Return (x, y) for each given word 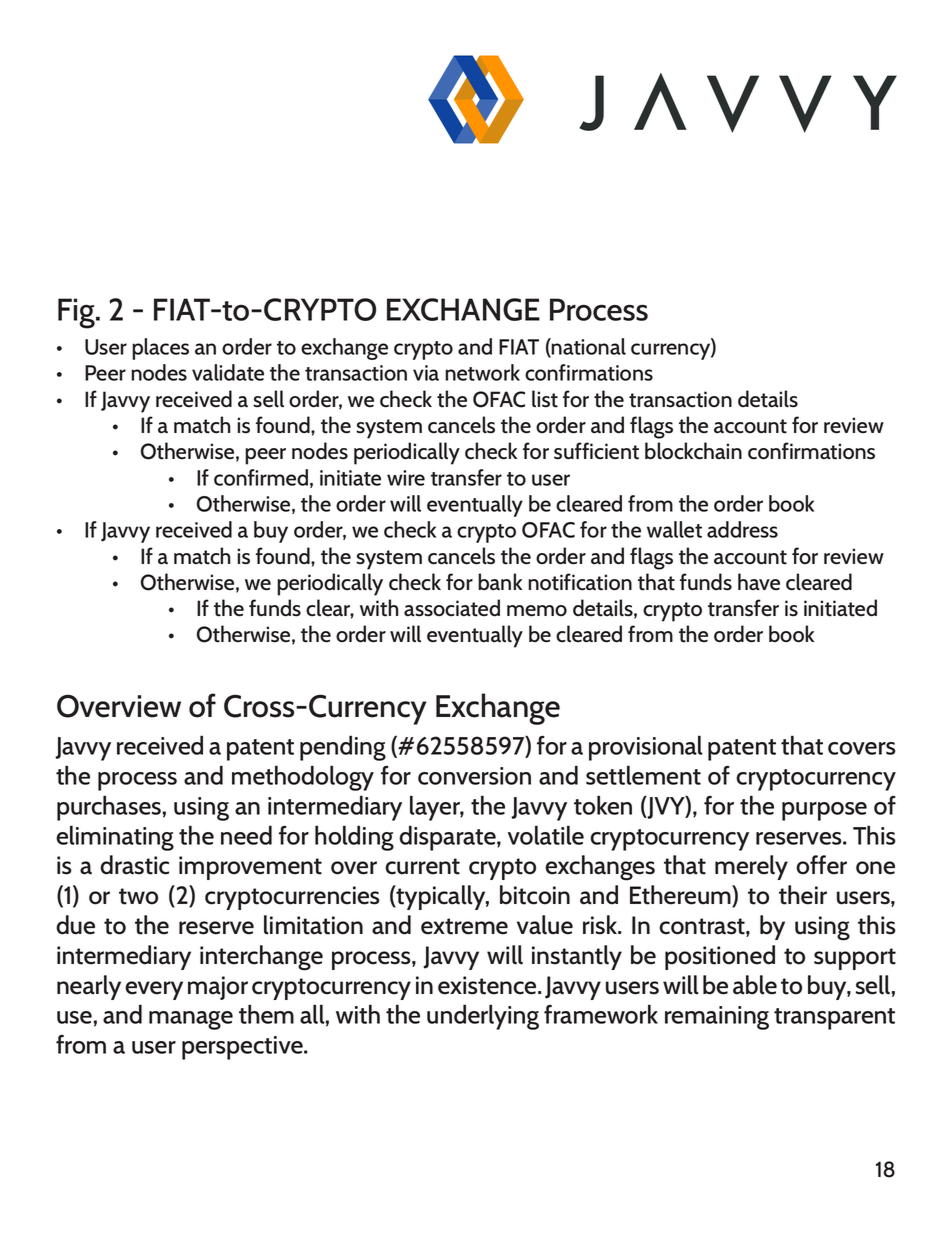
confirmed (261, 477)
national (588, 347)
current (422, 866)
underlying (483, 1017)
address (742, 529)
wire (406, 478)
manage (191, 1020)
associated (452, 608)
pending (343, 748)
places (160, 349)
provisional (646, 748)
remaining (717, 1018)
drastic (134, 865)
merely (751, 867)
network (482, 372)
